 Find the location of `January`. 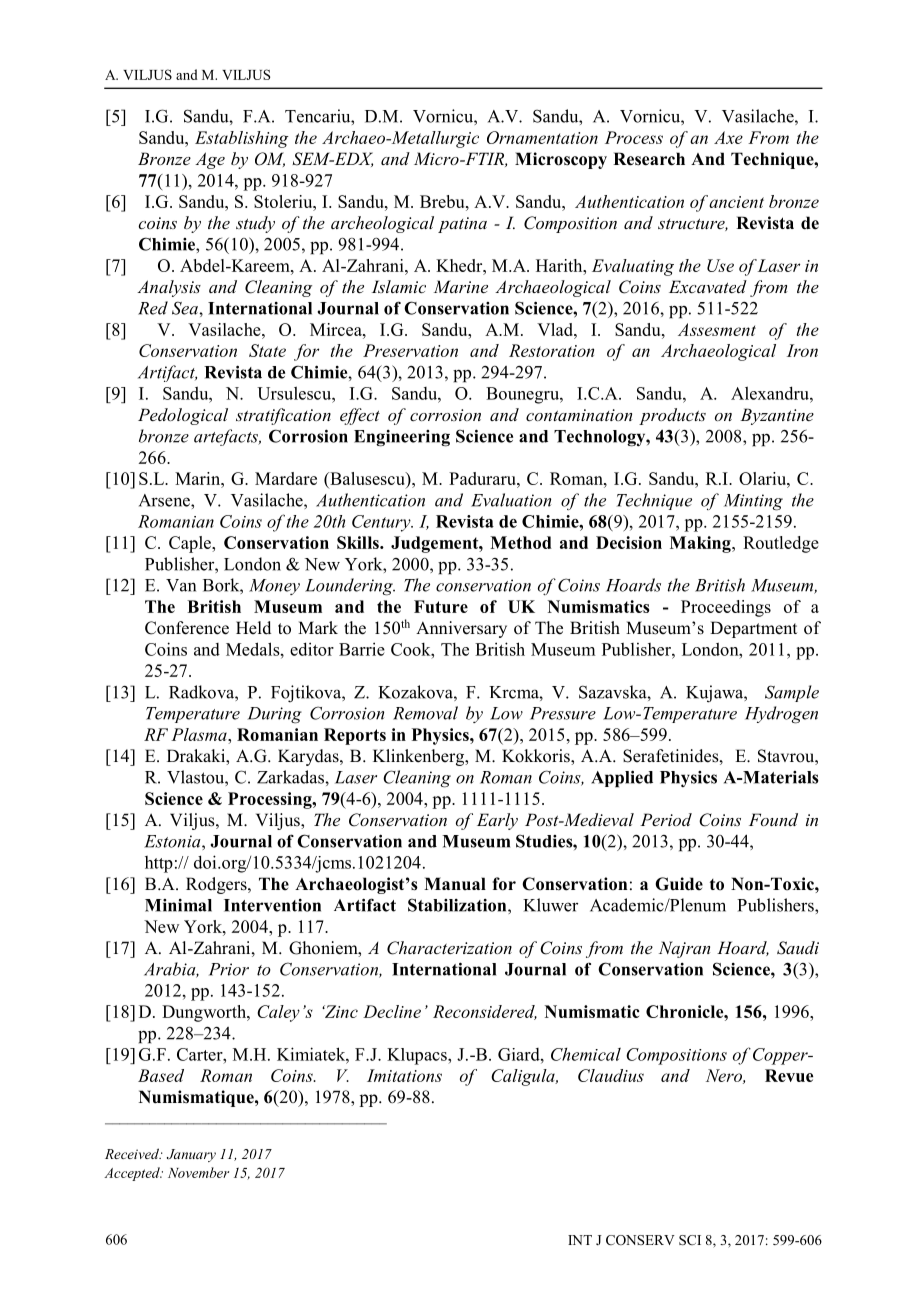

January is located at coordinates (191, 1155).
